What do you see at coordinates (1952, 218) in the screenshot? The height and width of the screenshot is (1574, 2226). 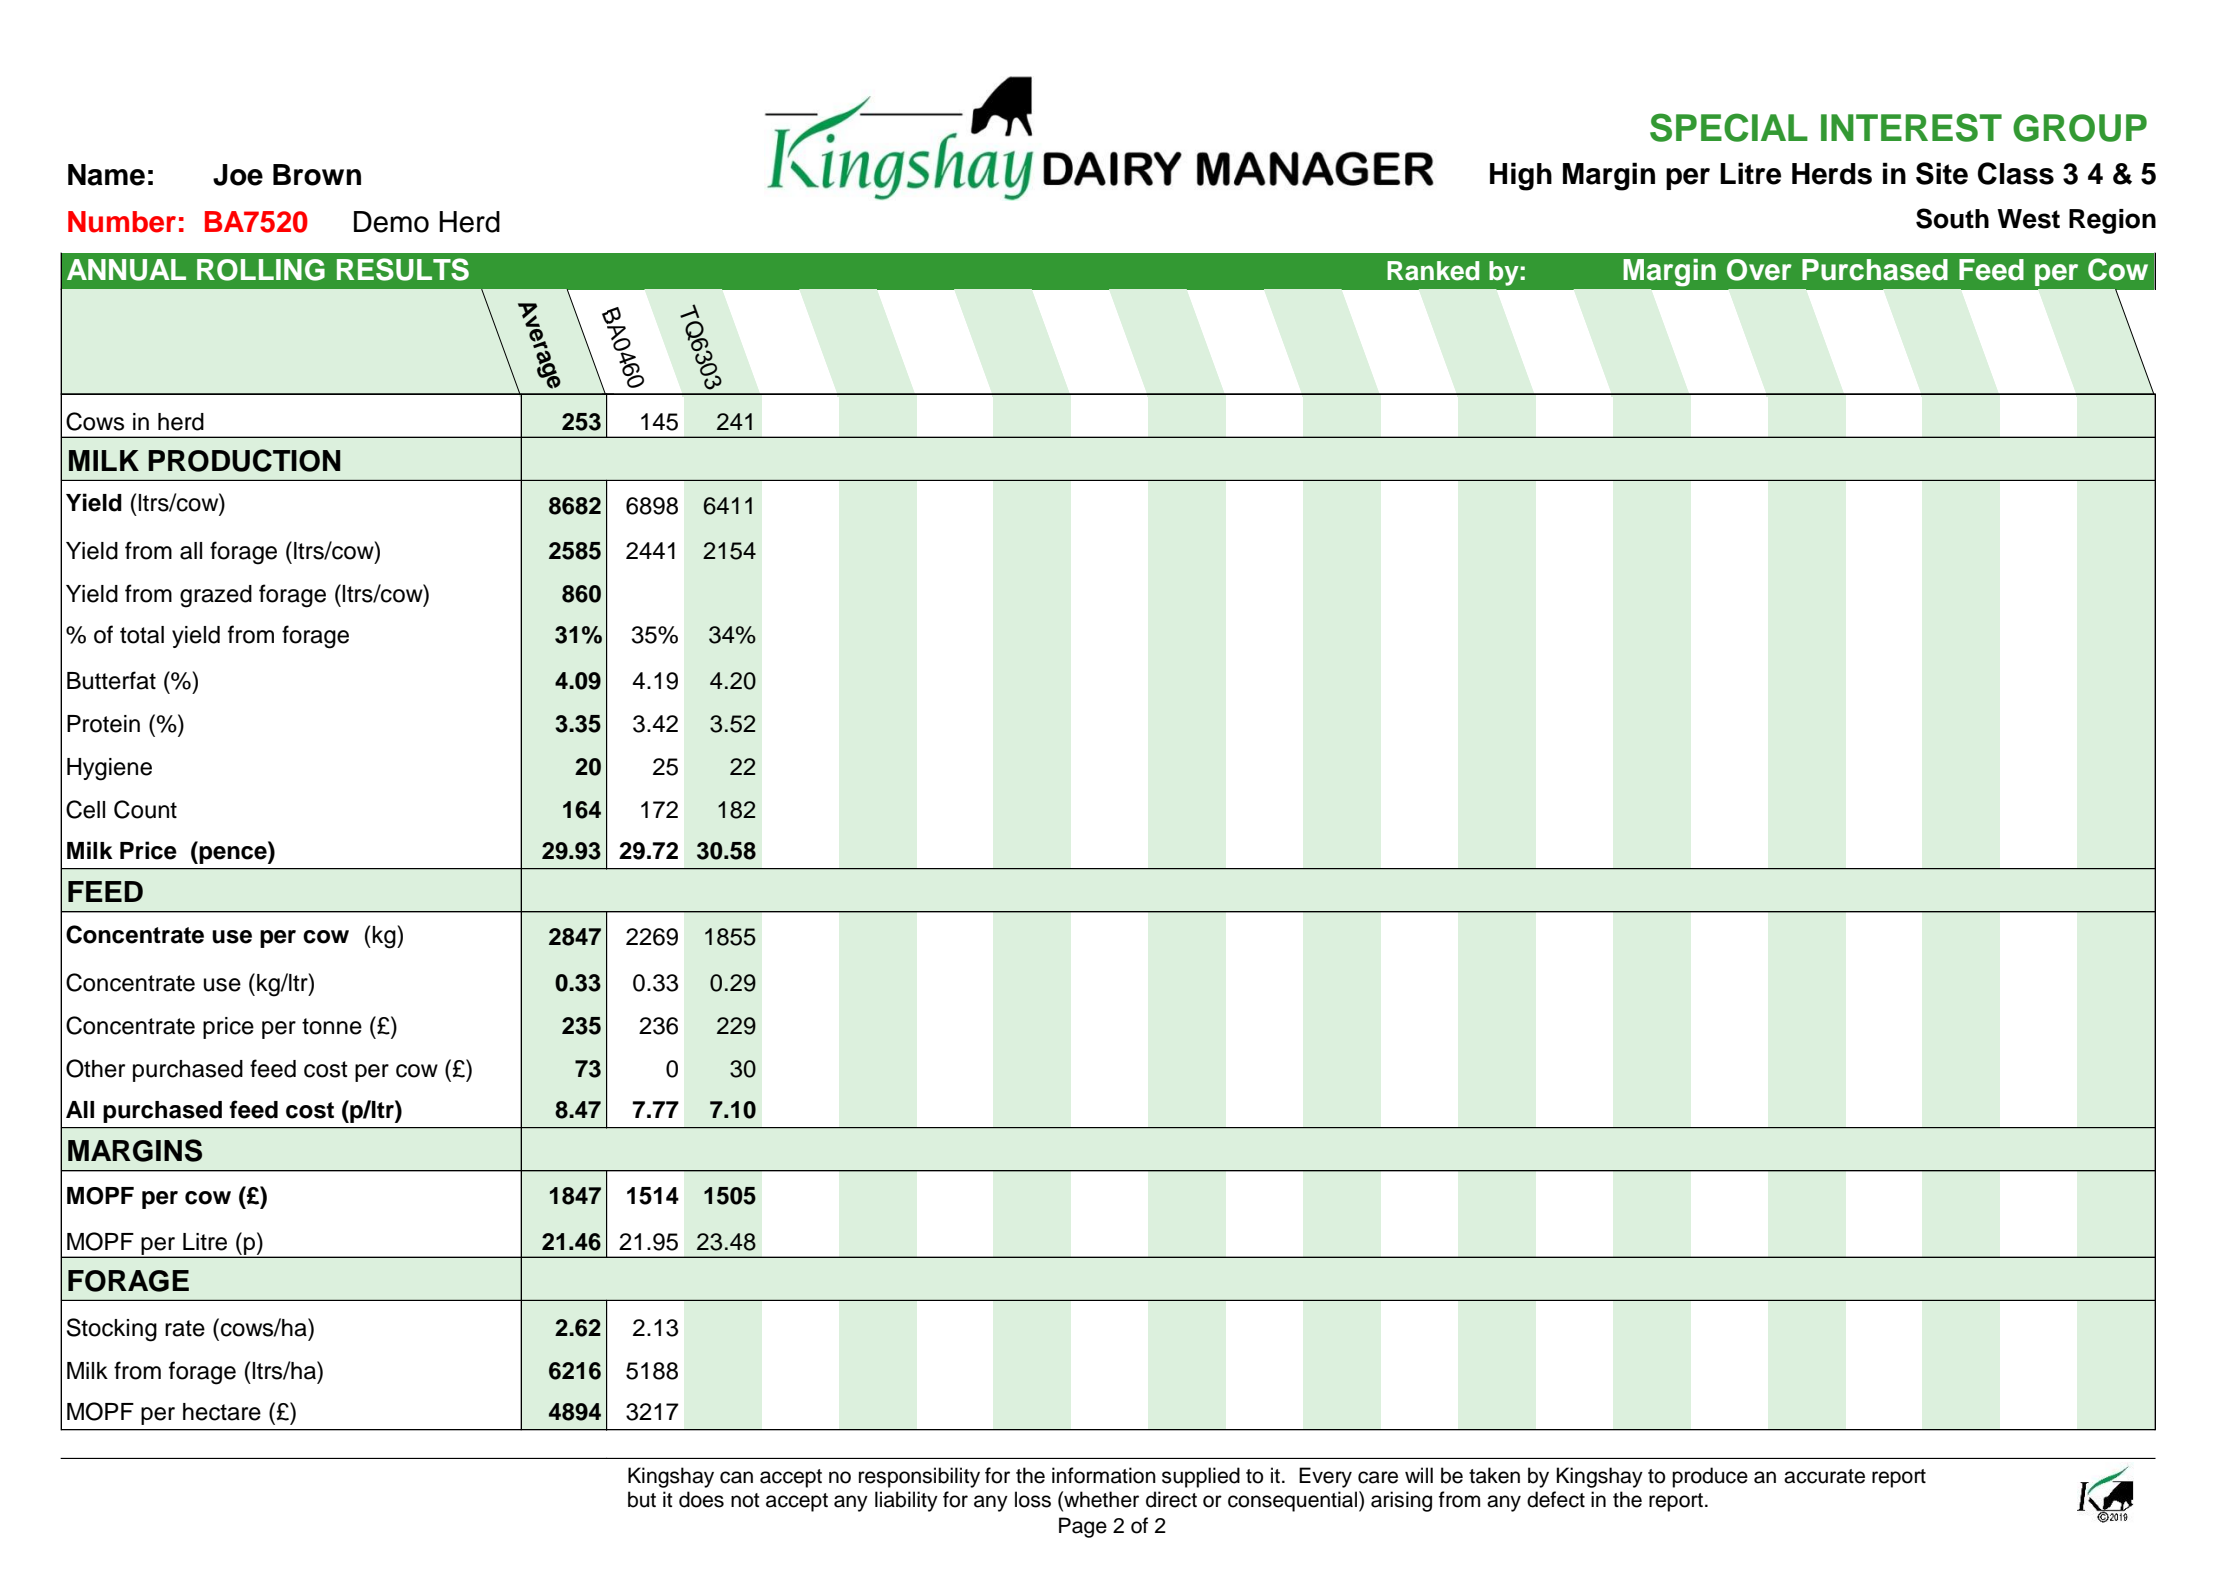 I see `South` at bounding box center [1952, 218].
